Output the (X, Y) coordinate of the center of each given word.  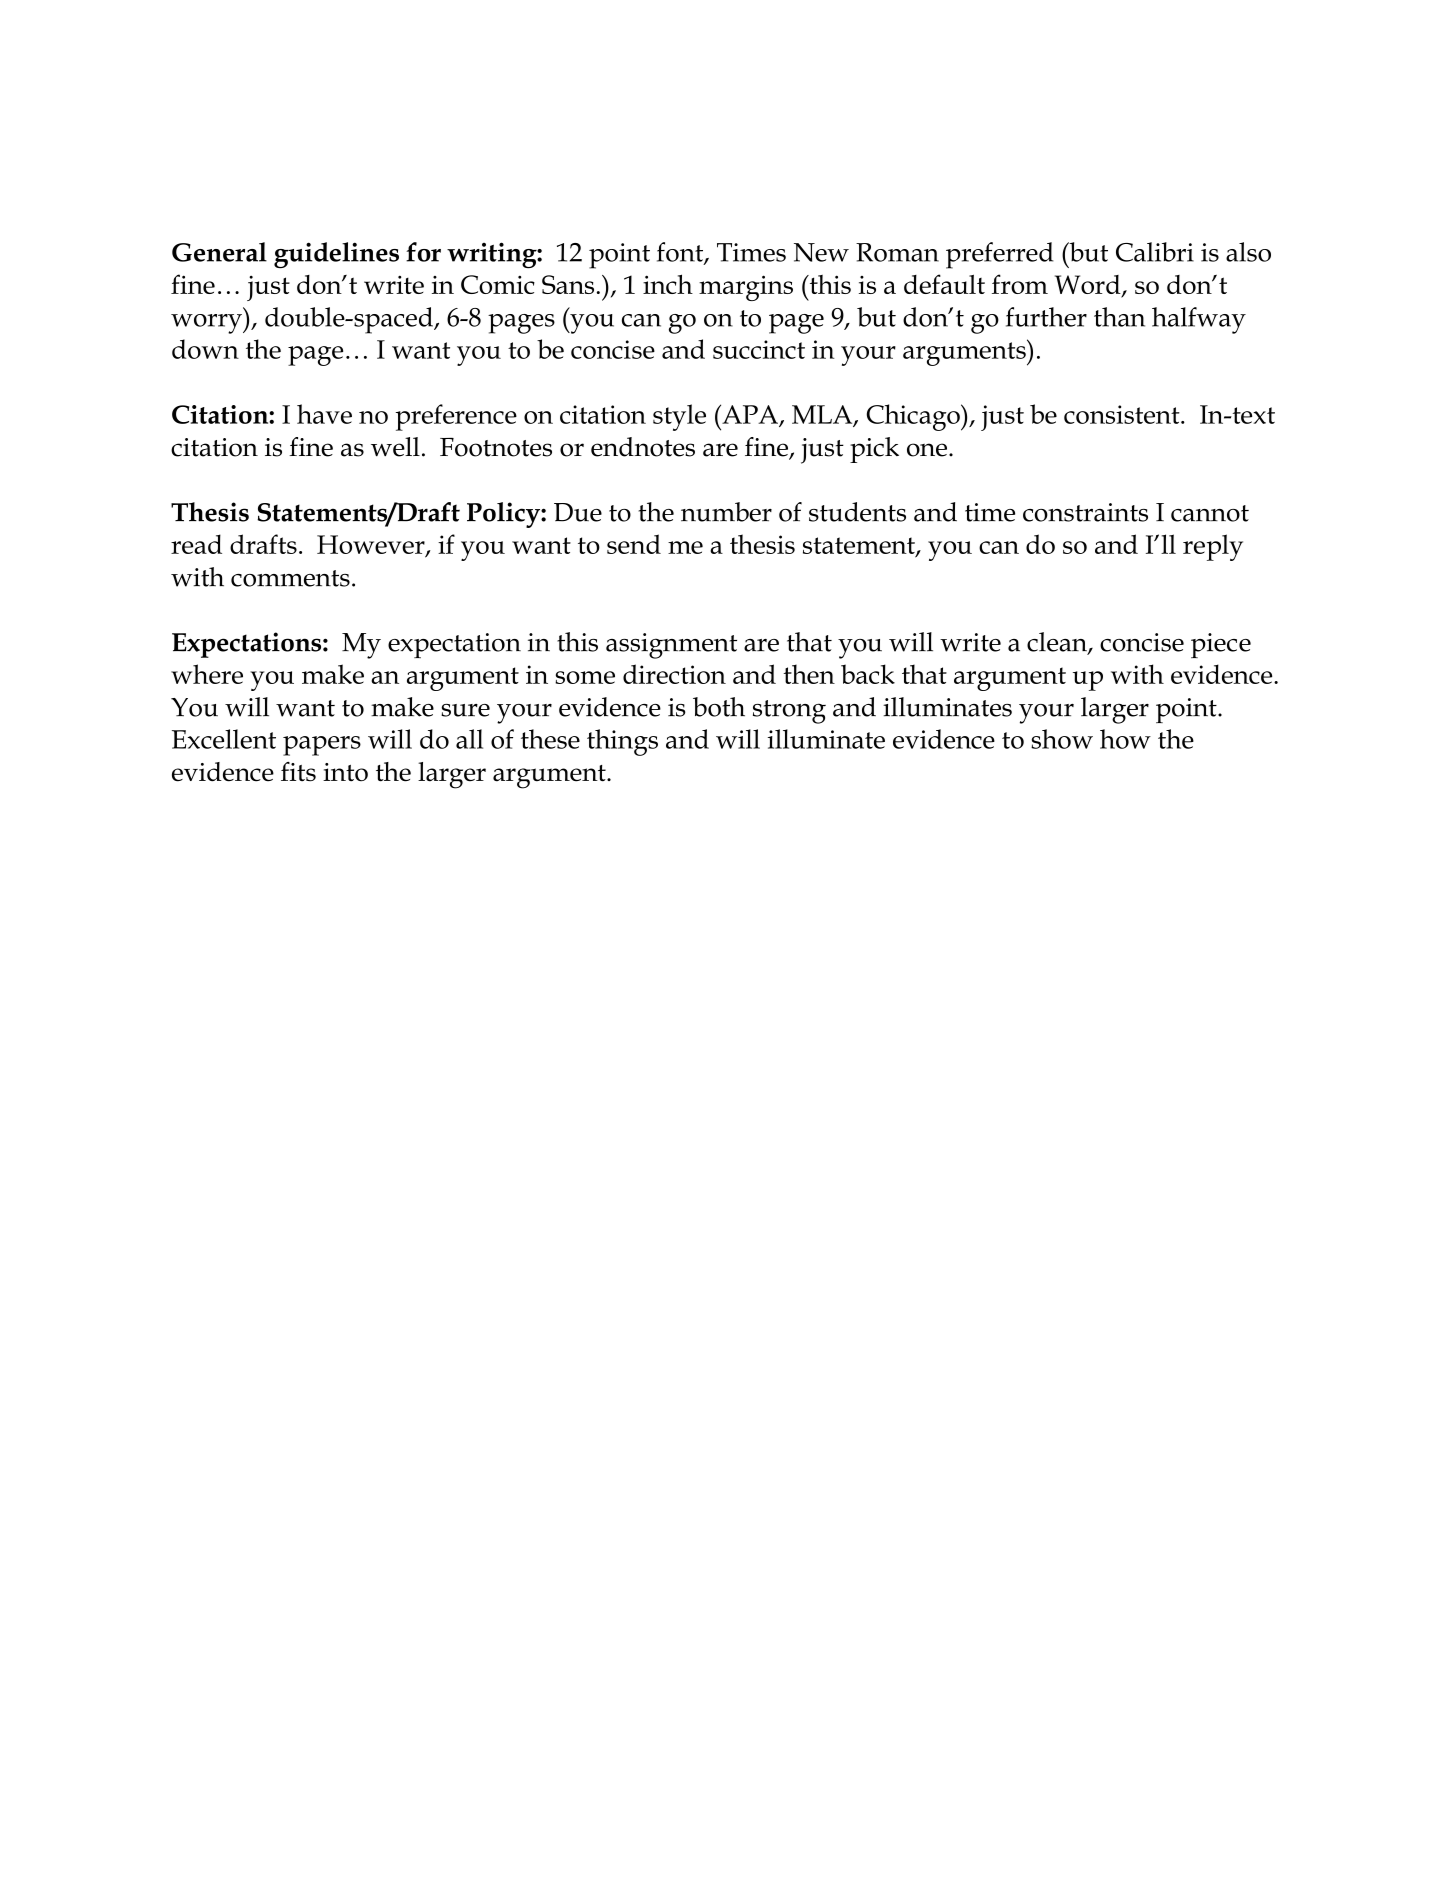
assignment (671, 646)
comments (290, 578)
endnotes (643, 447)
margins (746, 288)
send (634, 544)
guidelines (336, 255)
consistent (1123, 414)
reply (1213, 547)
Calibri (1155, 252)
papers (322, 746)
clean (1058, 643)
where (207, 674)
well (395, 447)
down (205, 349)
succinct (759, 349)
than (1119, 317)
